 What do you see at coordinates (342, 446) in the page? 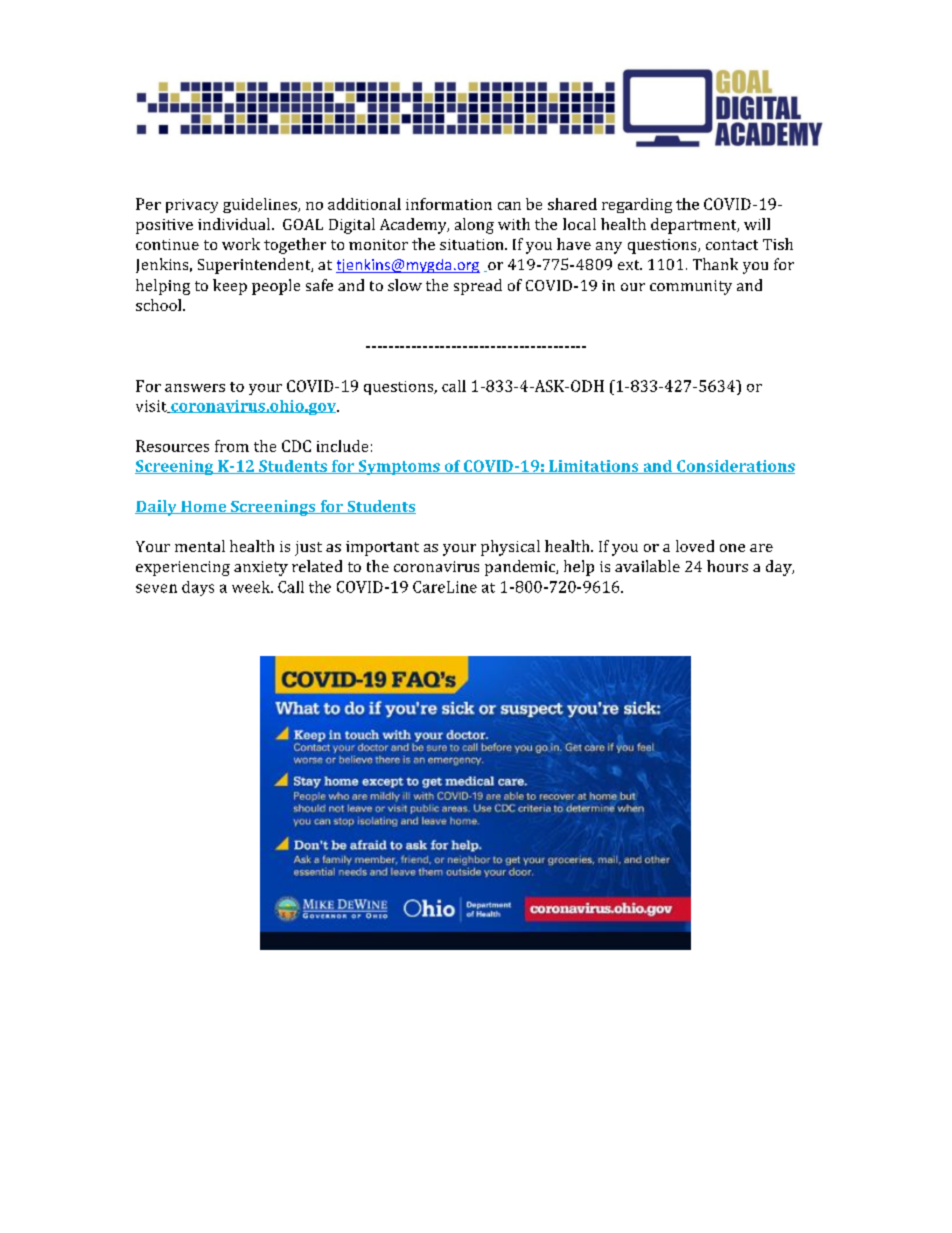
I see `include` at bounding box center [342, 446].
